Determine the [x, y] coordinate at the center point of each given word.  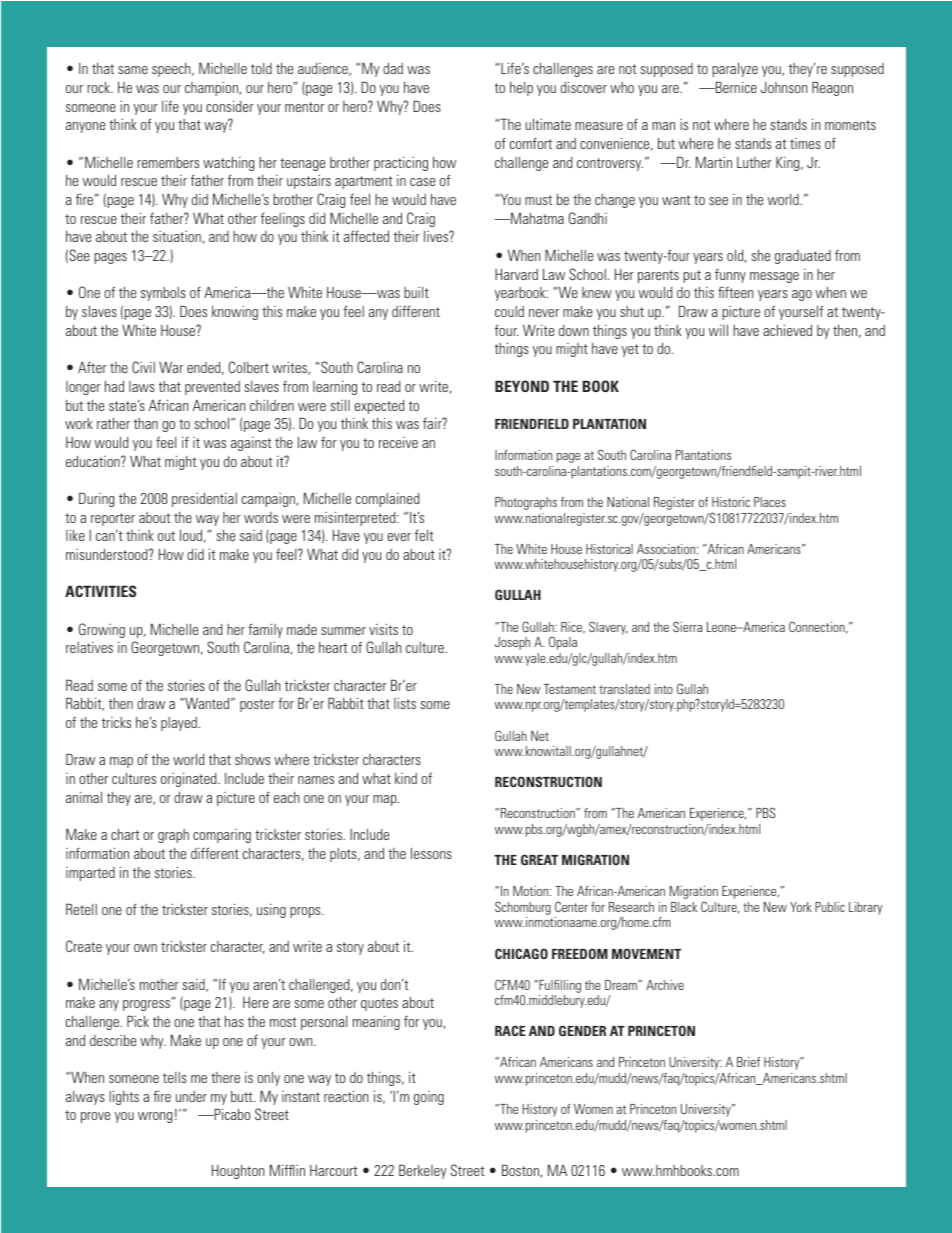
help [521, 89]
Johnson [784, 87]
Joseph [512, 643]
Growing [102, 630]
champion [212, 89]
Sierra [687, 626]
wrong [155, 1117]
